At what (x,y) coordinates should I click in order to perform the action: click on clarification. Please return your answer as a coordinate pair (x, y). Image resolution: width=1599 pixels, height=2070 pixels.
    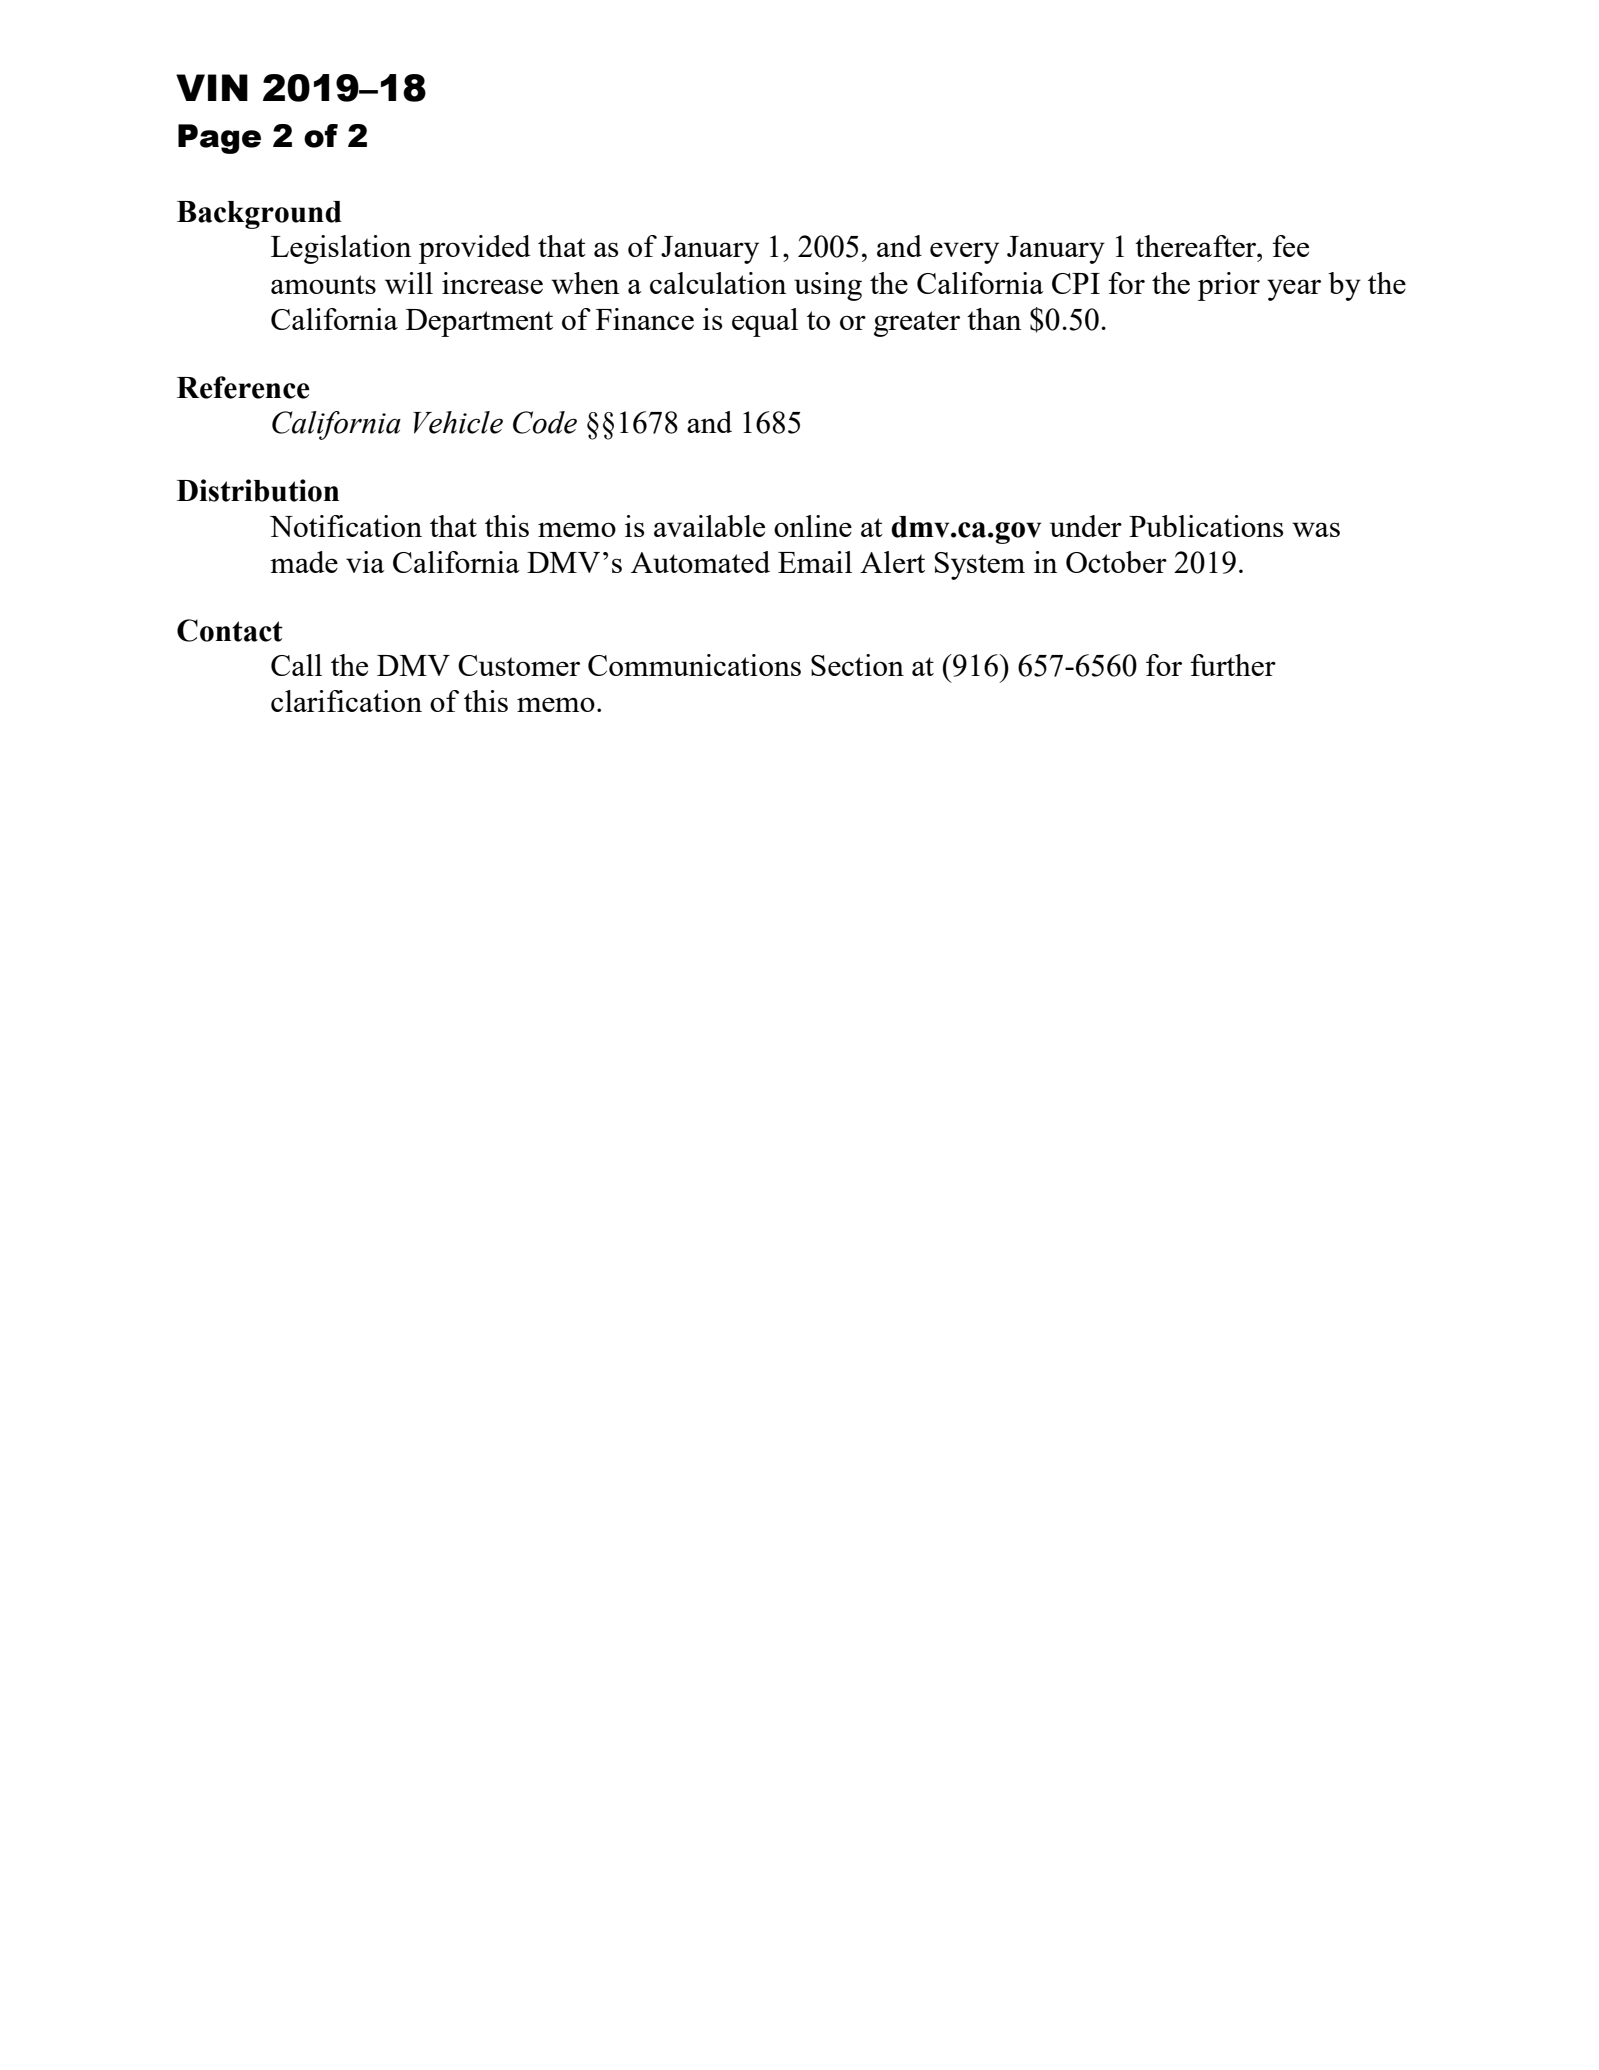
    Looking at the image, I should click on (346, 701).
